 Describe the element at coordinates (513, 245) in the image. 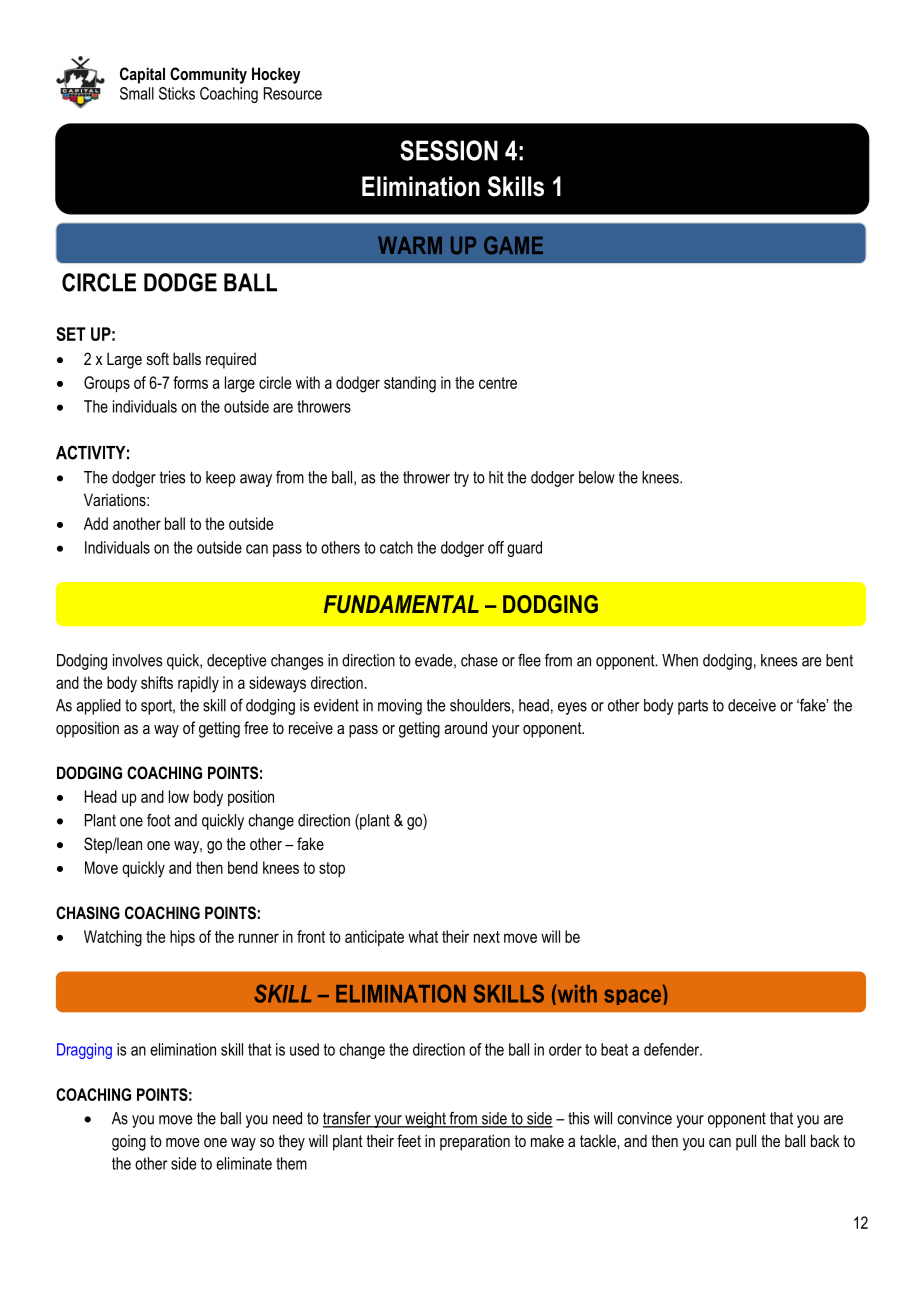

I see `GAME` at that location.
